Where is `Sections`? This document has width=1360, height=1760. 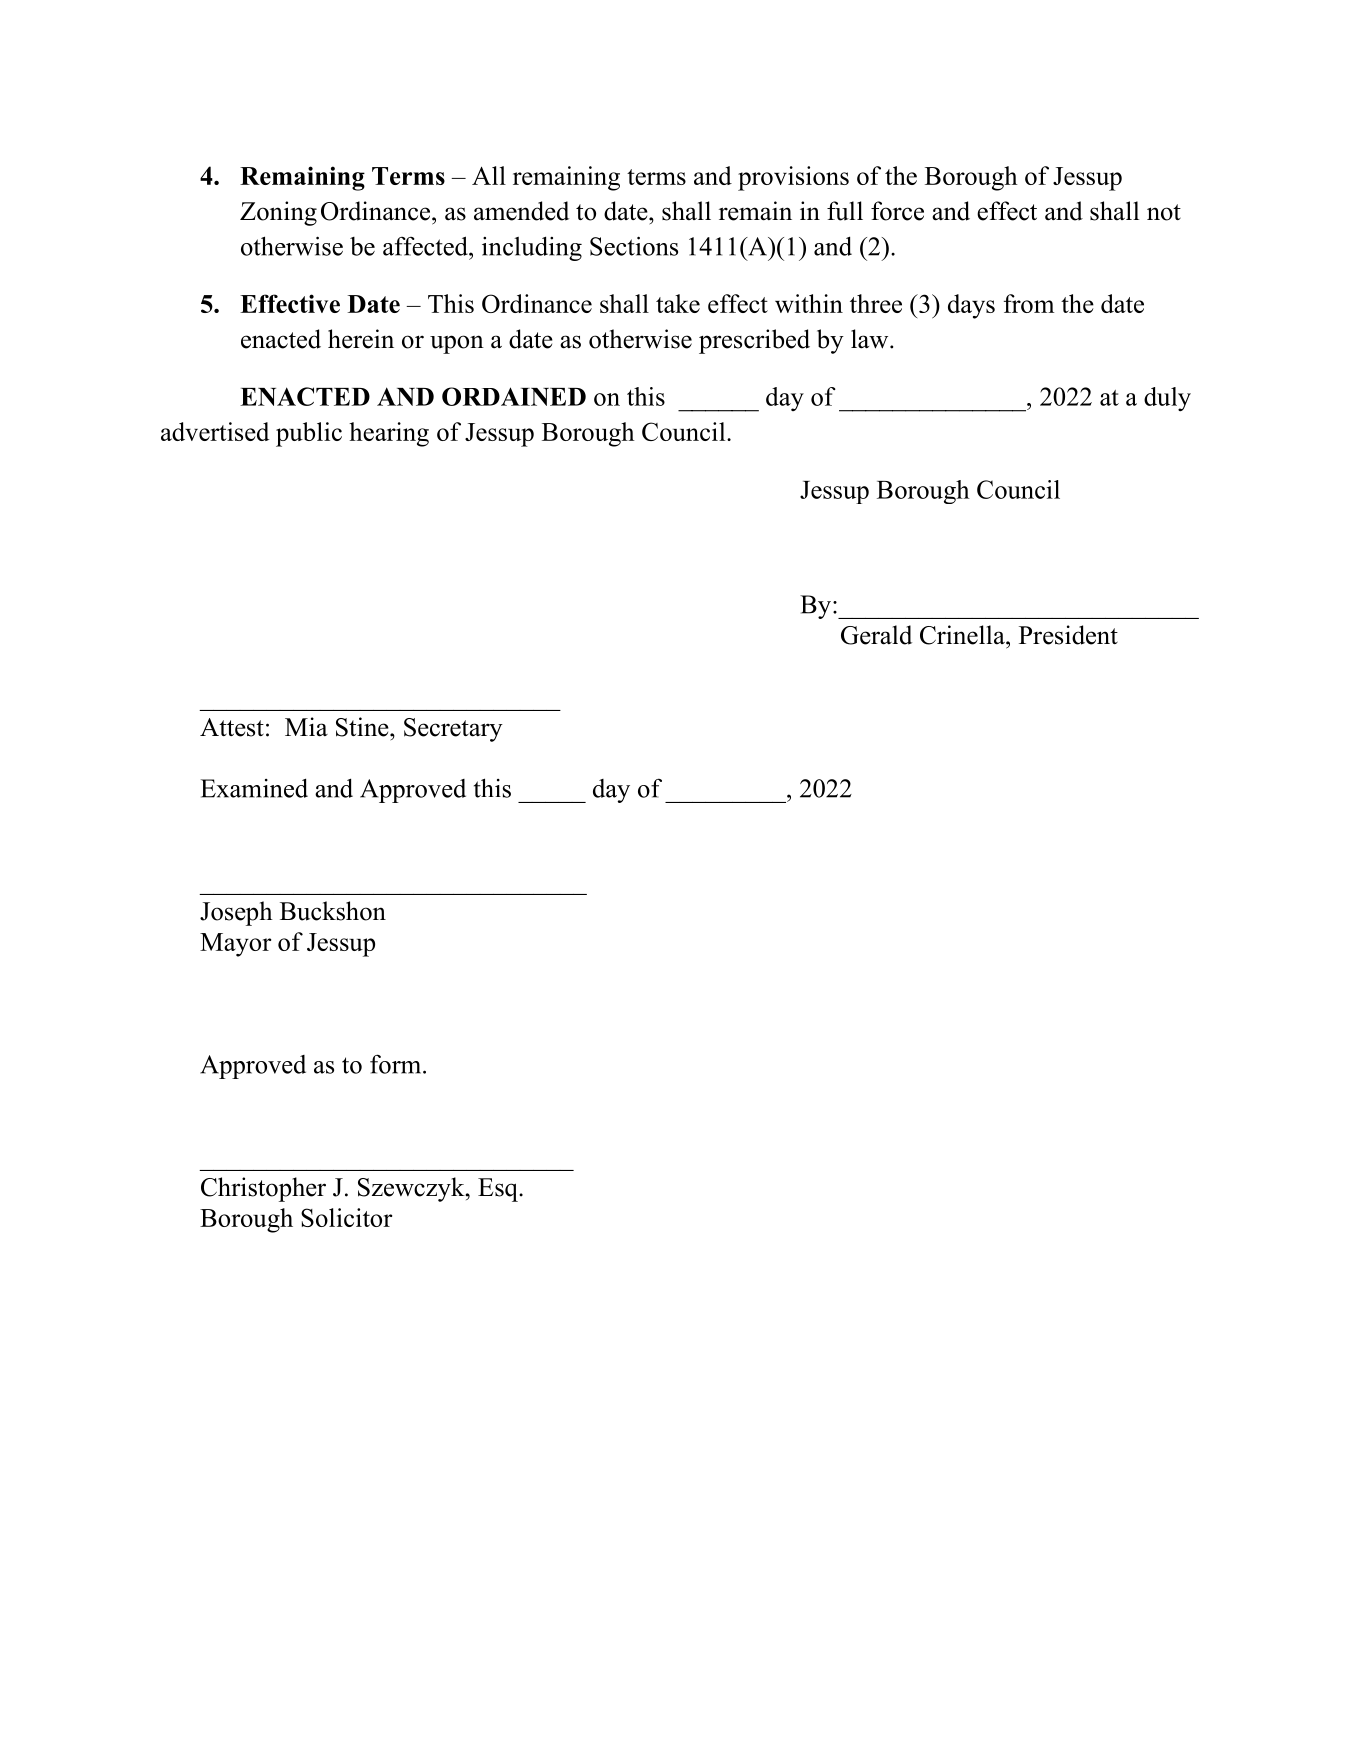 Sections is located at coordinates (634, 246).
